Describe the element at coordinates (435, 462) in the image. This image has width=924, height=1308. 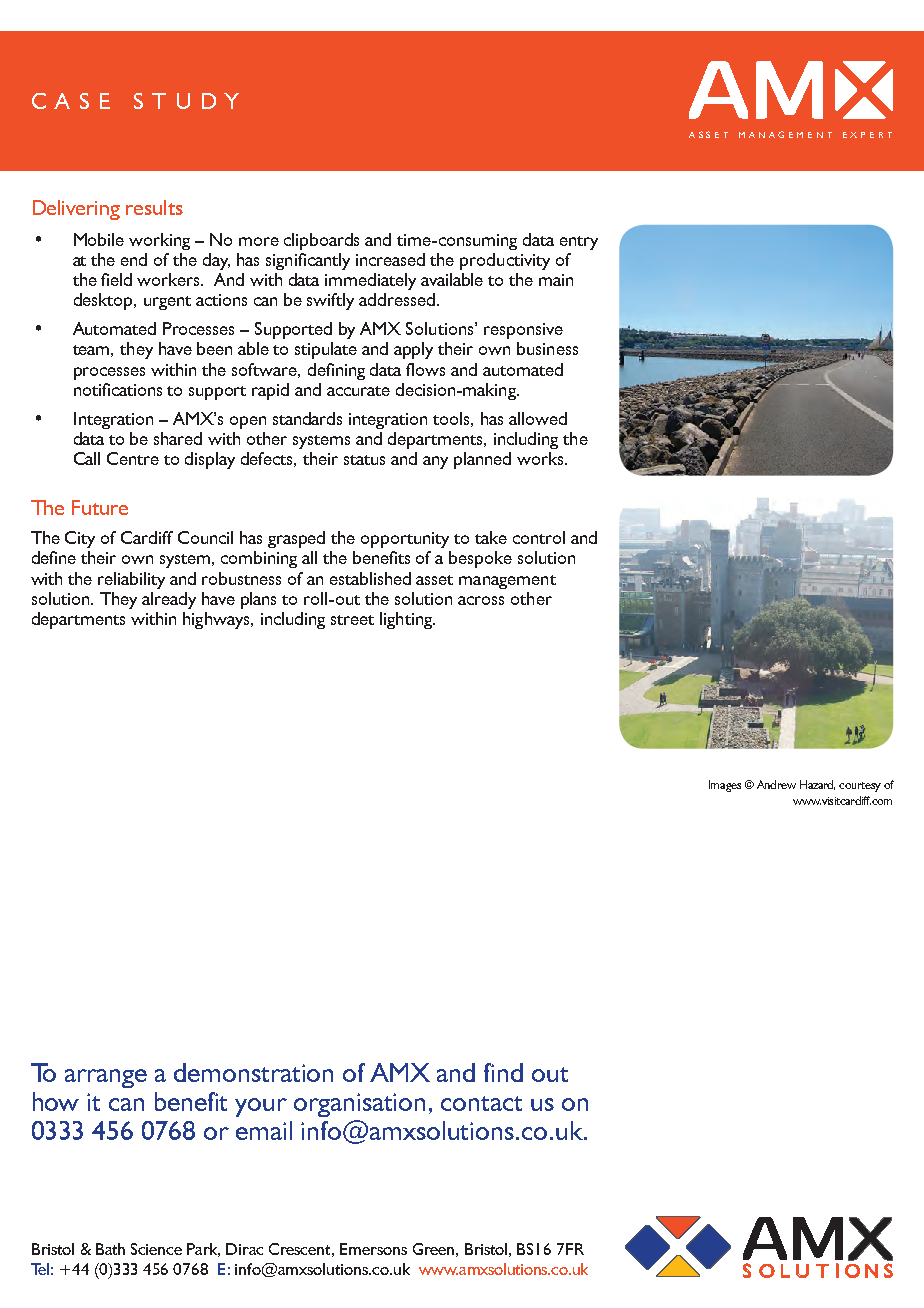
I see `any` at that location.
